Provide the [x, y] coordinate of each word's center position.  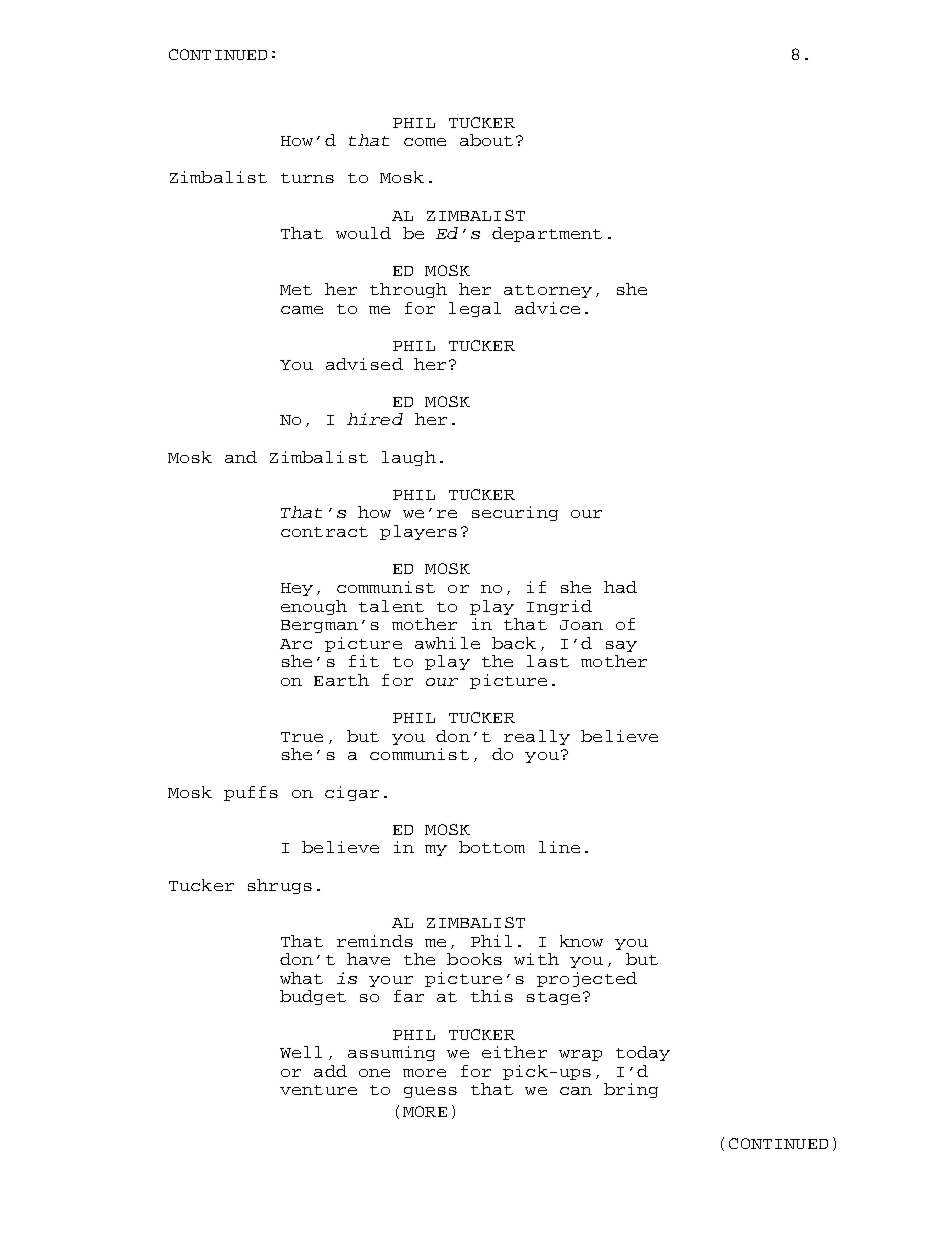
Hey [297, 589]
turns [307, 178]
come [425, 142]
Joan [581, 625]
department [547, 234]
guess [430, 1092]
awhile [447, 643]
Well [301, 1052]
